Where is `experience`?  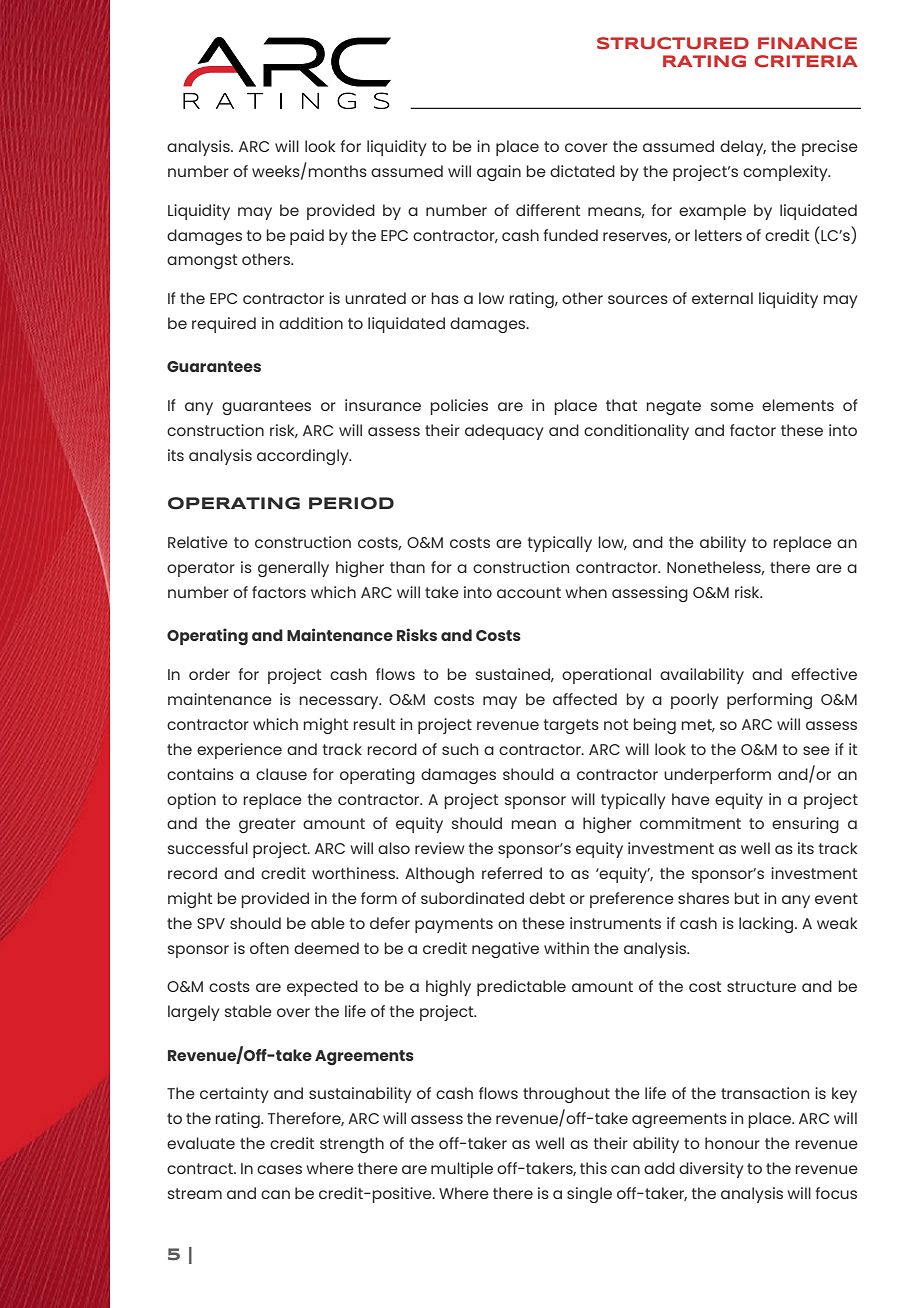 experience is located at coordinates (239, 751).
